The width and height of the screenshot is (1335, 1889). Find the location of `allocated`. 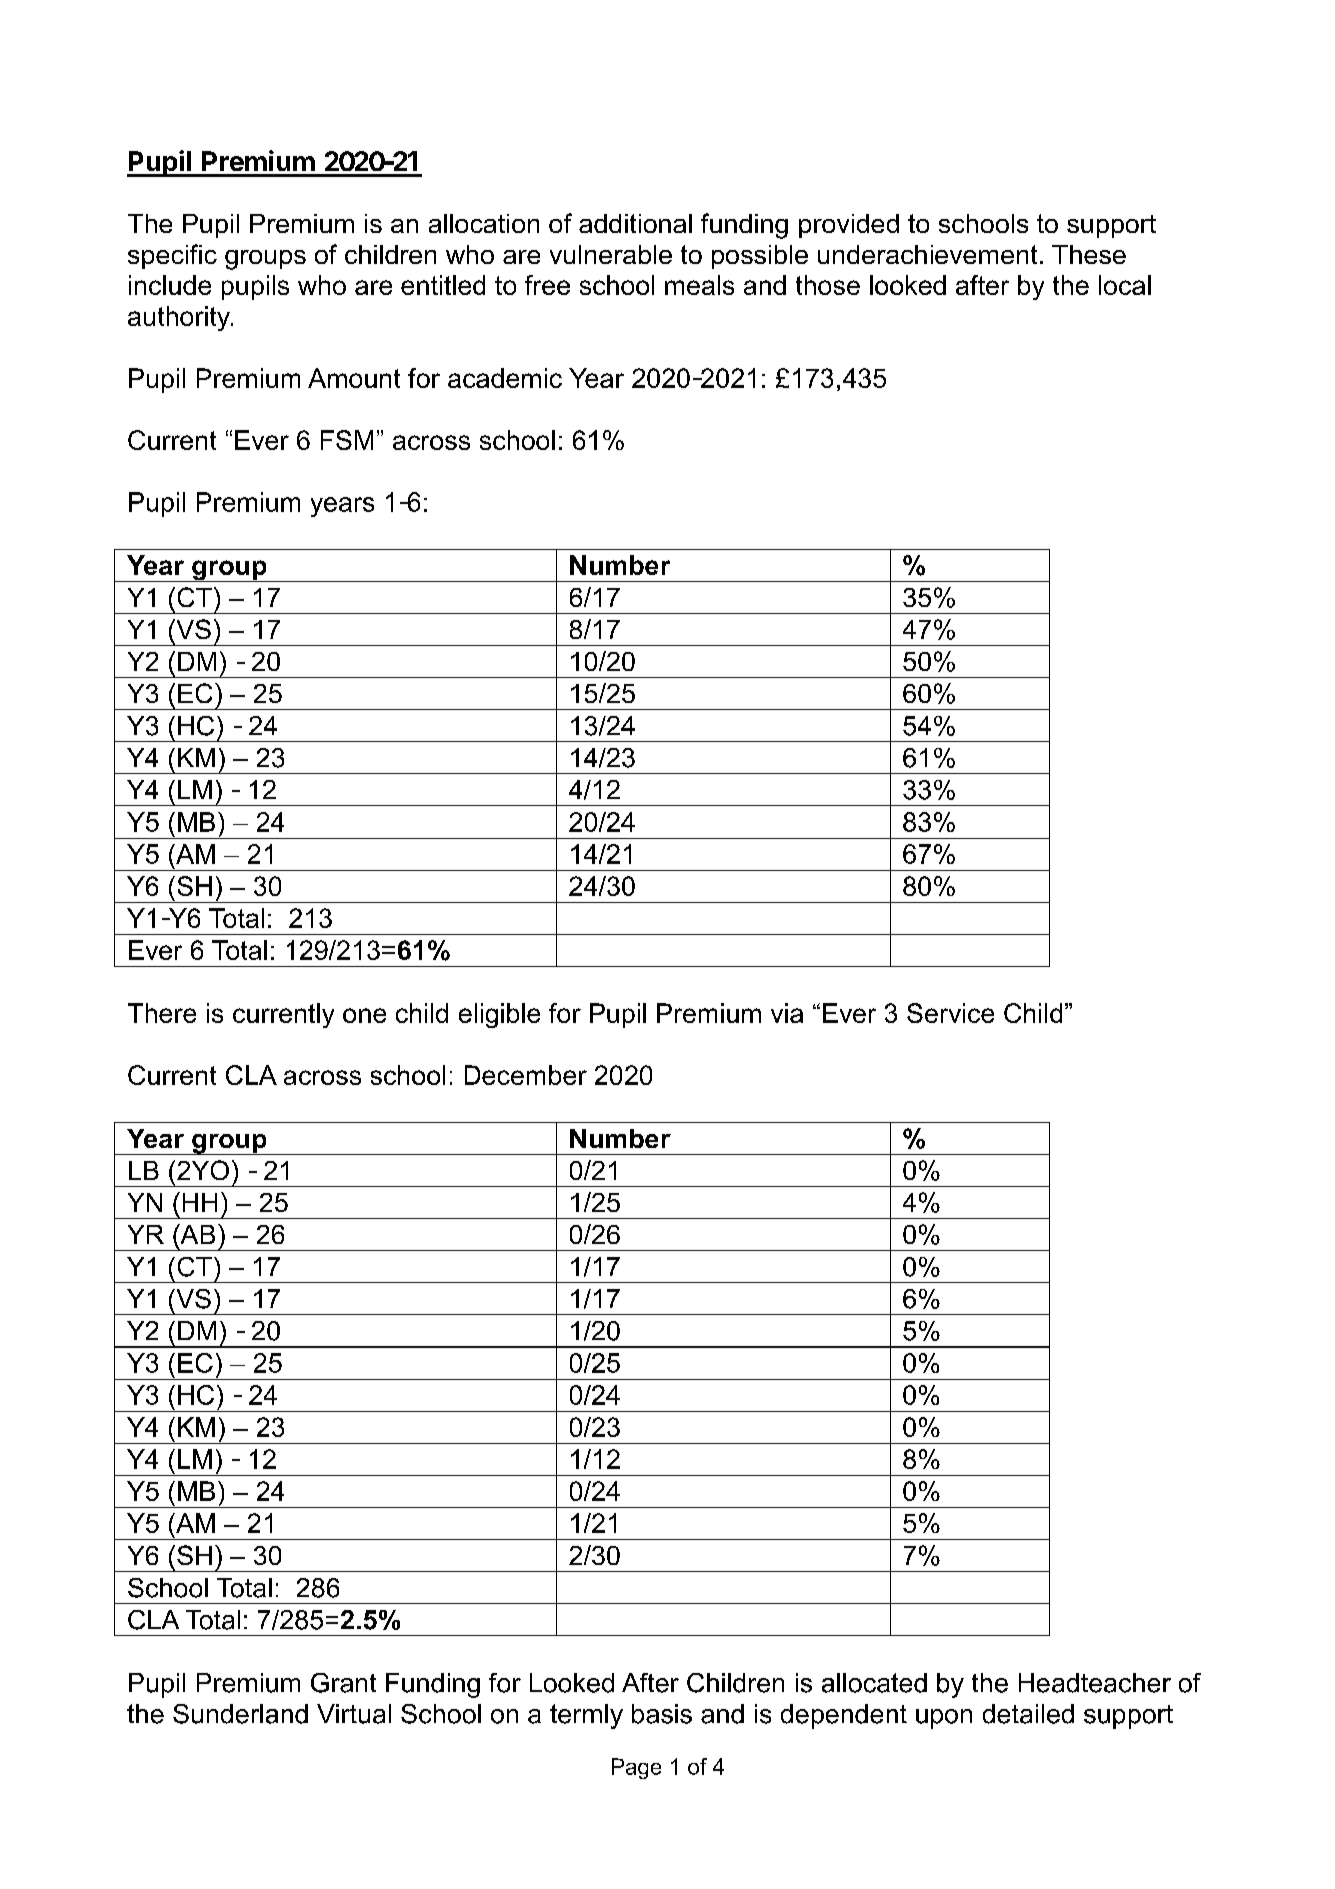

allocated is located at coordinates (874, 1683).
